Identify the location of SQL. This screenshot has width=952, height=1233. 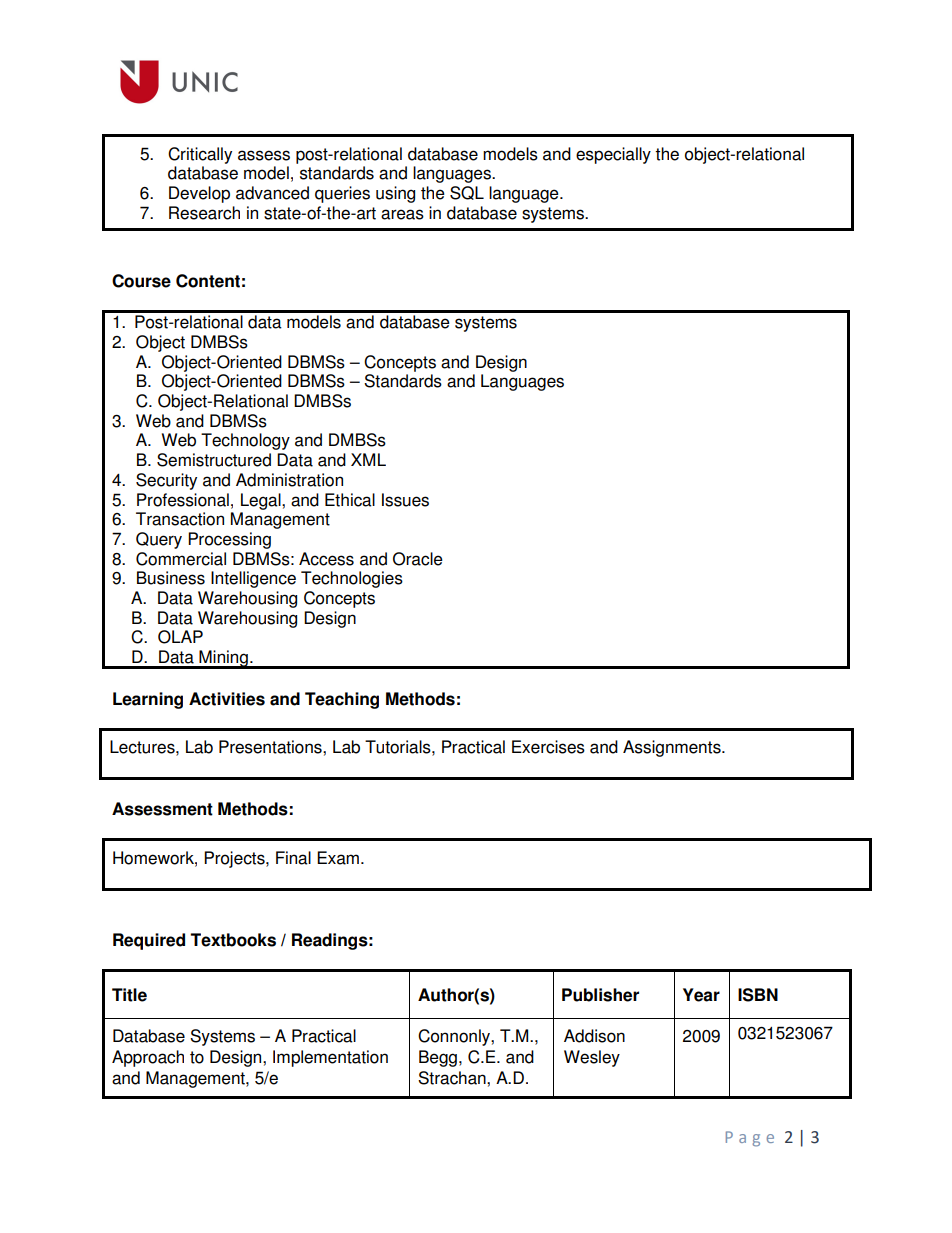
(467, 193).
